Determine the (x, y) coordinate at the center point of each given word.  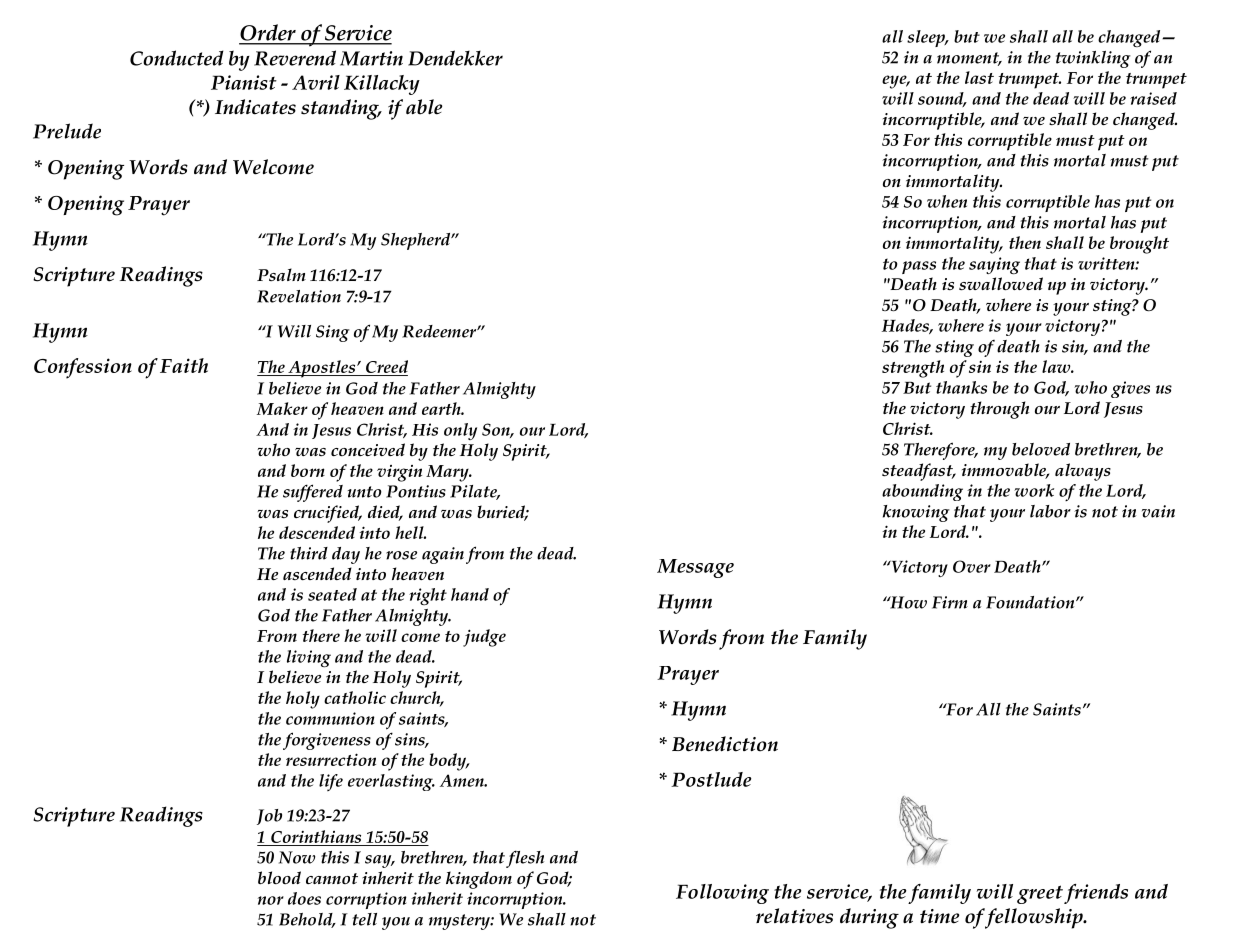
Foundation (1031, 602)
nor (271, 900)
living (309, 658)
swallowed (1001, 284)
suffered (313, 493)
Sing (333, 333)
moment (969, 59)
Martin (371, 58)
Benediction (725, 744)
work (1034, 490)
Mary (448, 473)
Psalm (281, 274)
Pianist (244, 82)
